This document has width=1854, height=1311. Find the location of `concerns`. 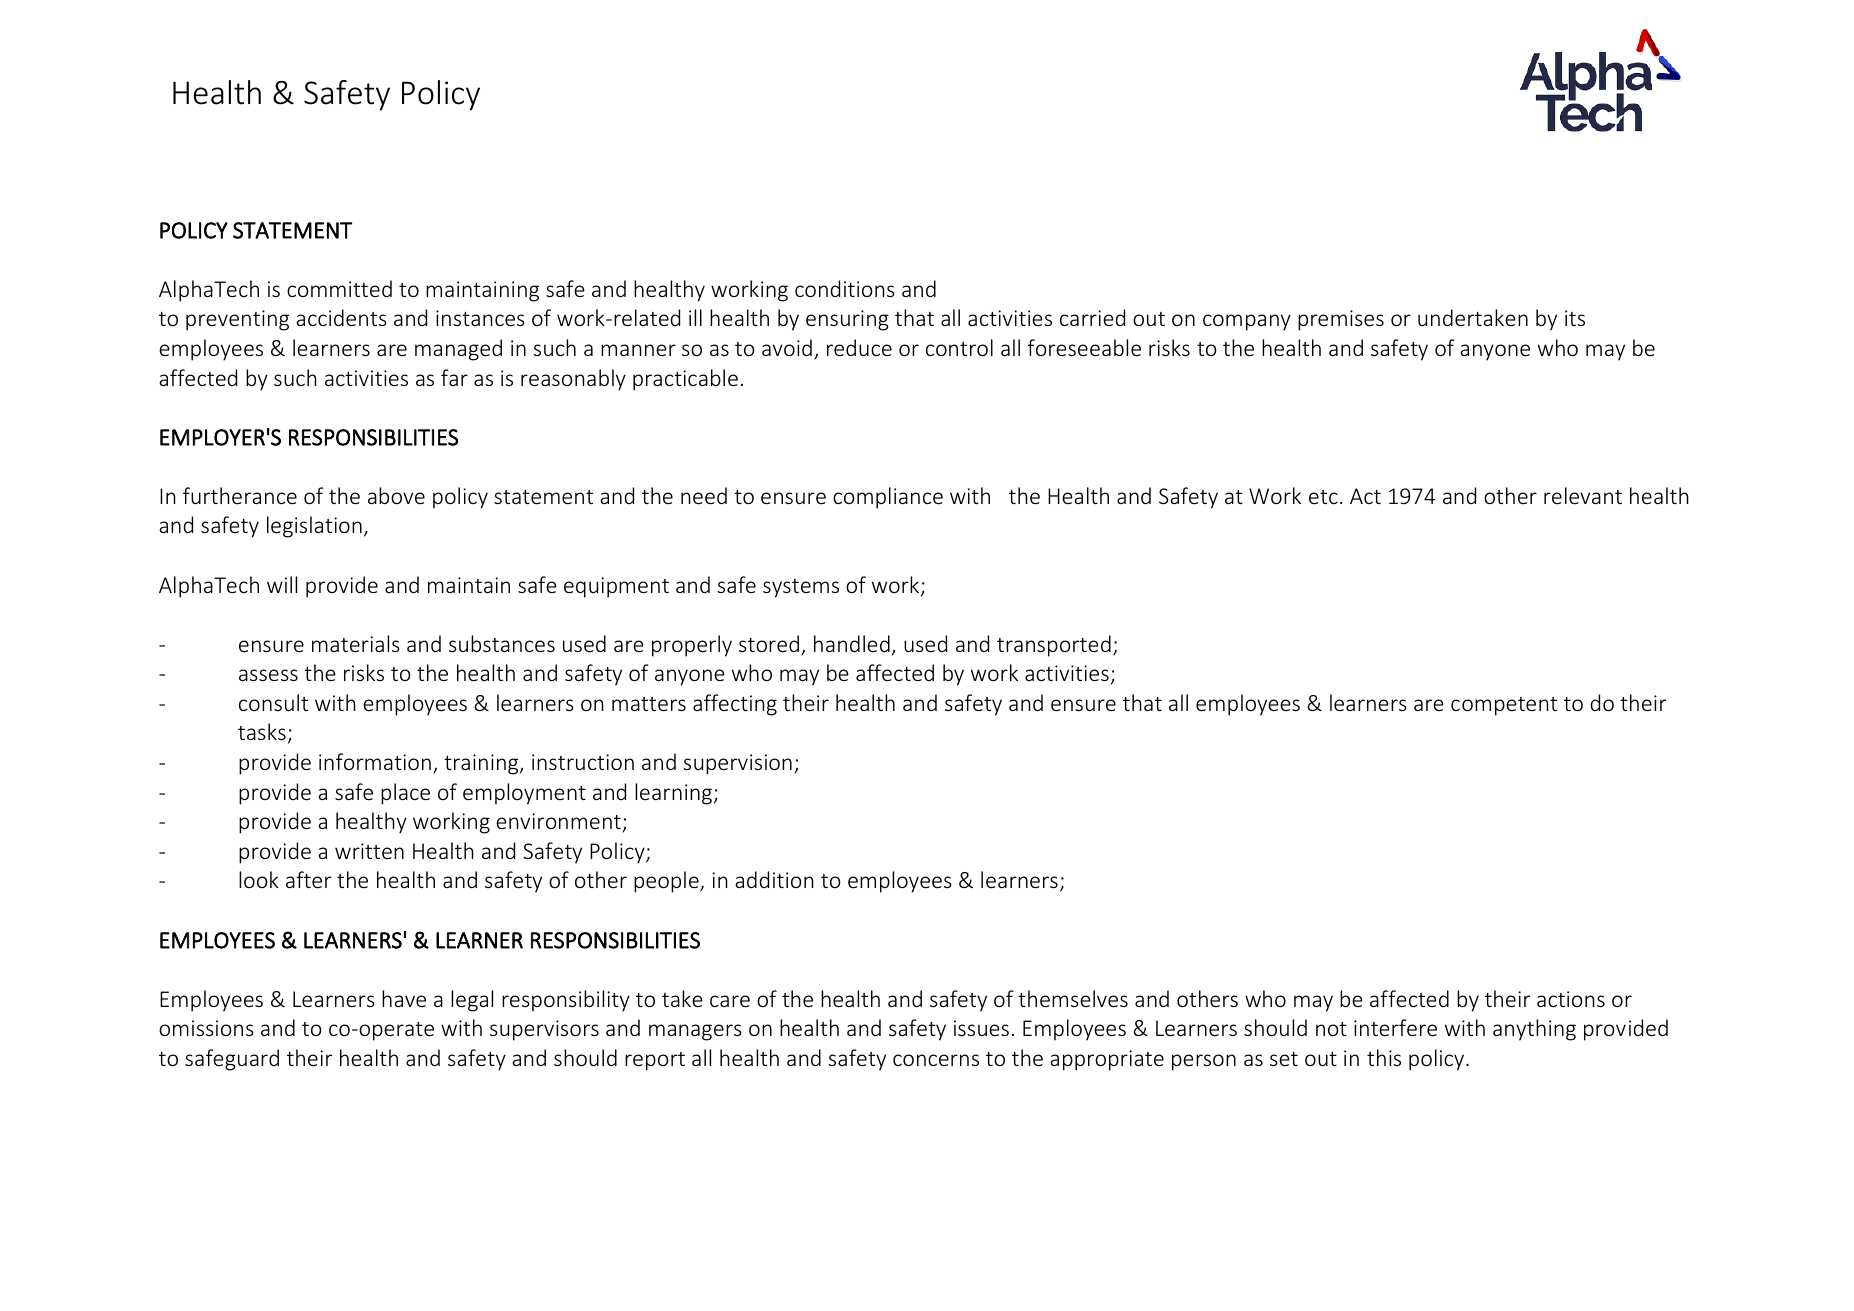

concerns is located at coordinates (936, 1060).
